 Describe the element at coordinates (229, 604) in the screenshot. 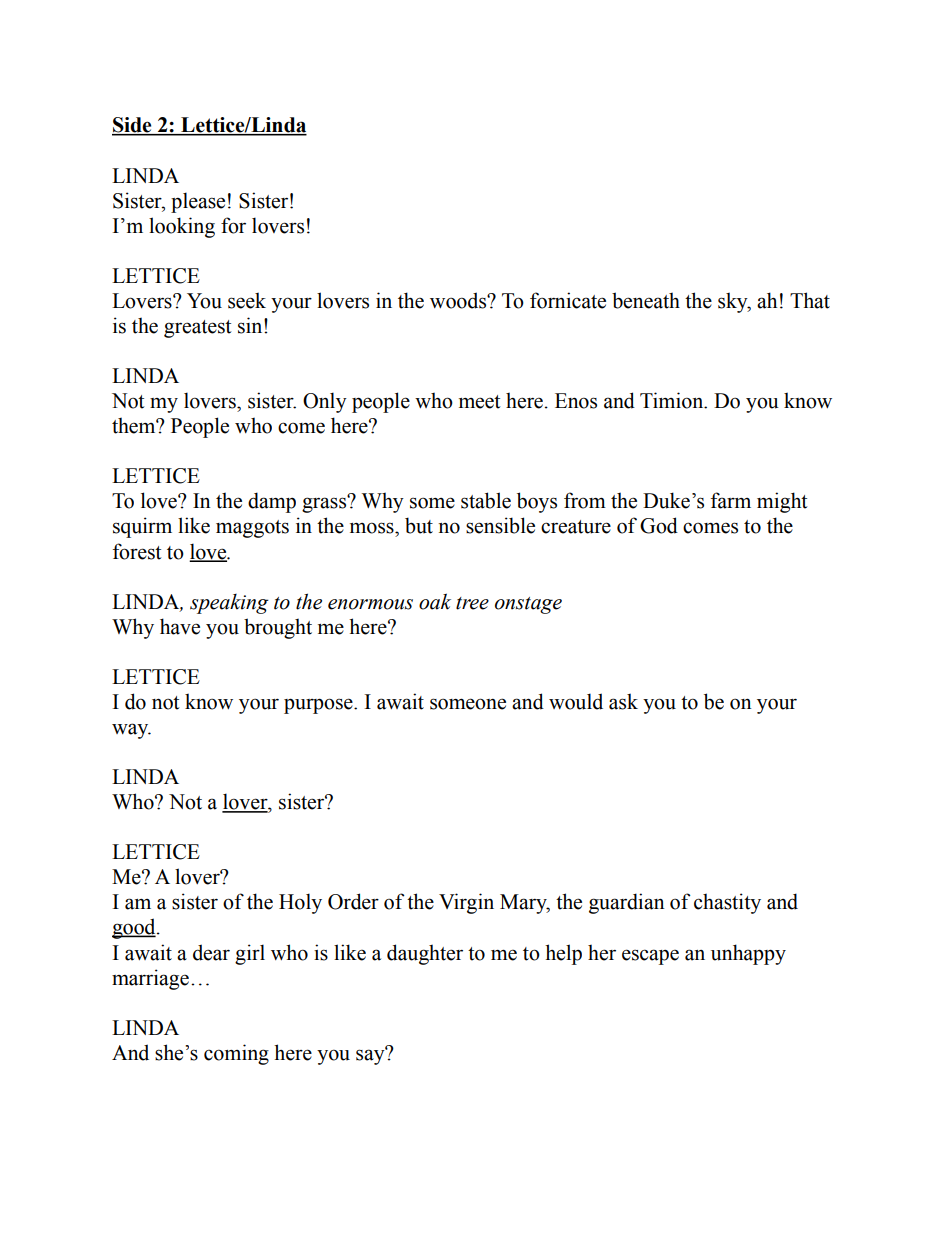

I see `speaking` at that location.
